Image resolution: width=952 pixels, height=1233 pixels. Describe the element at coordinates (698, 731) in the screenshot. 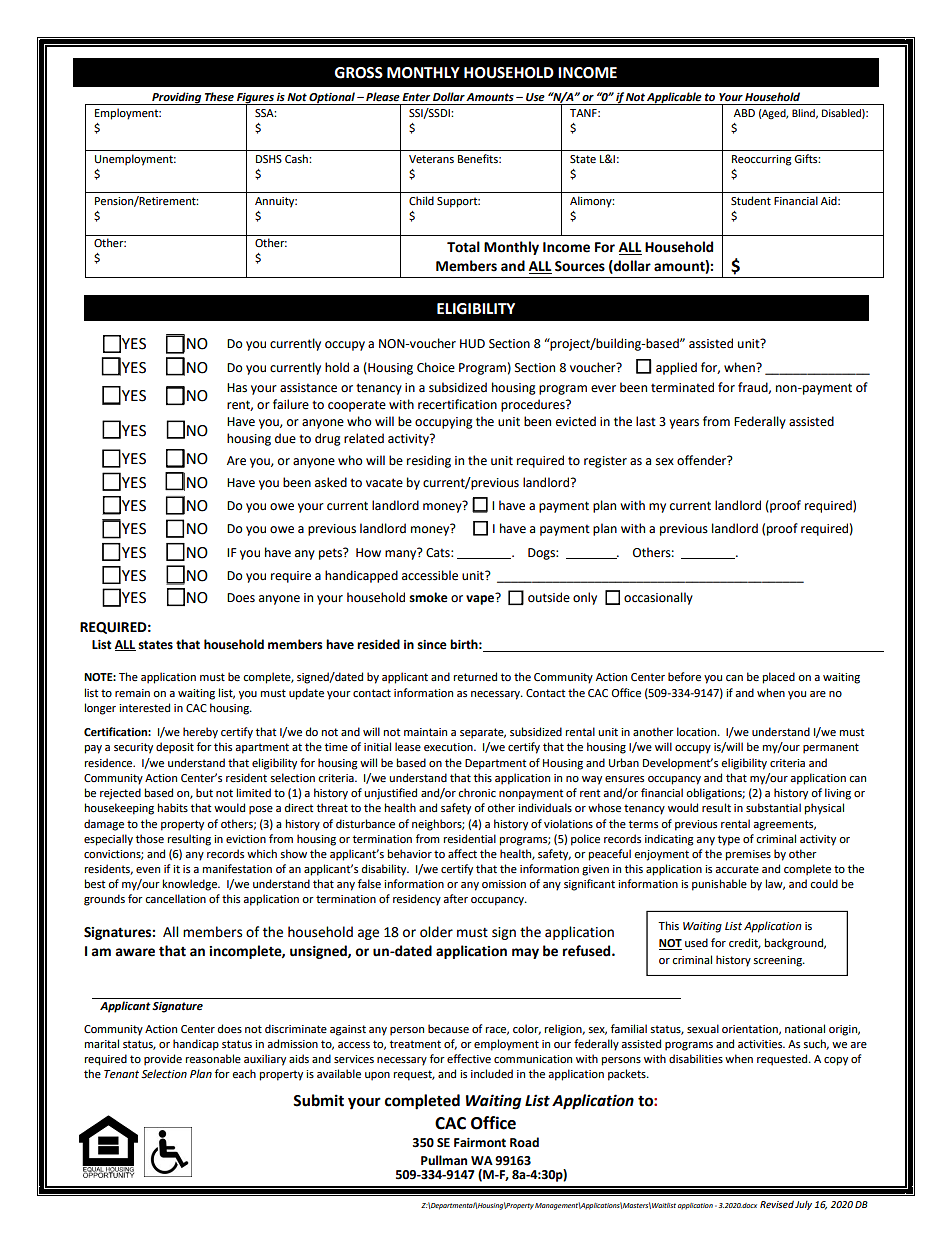

I see `location` at that location.
